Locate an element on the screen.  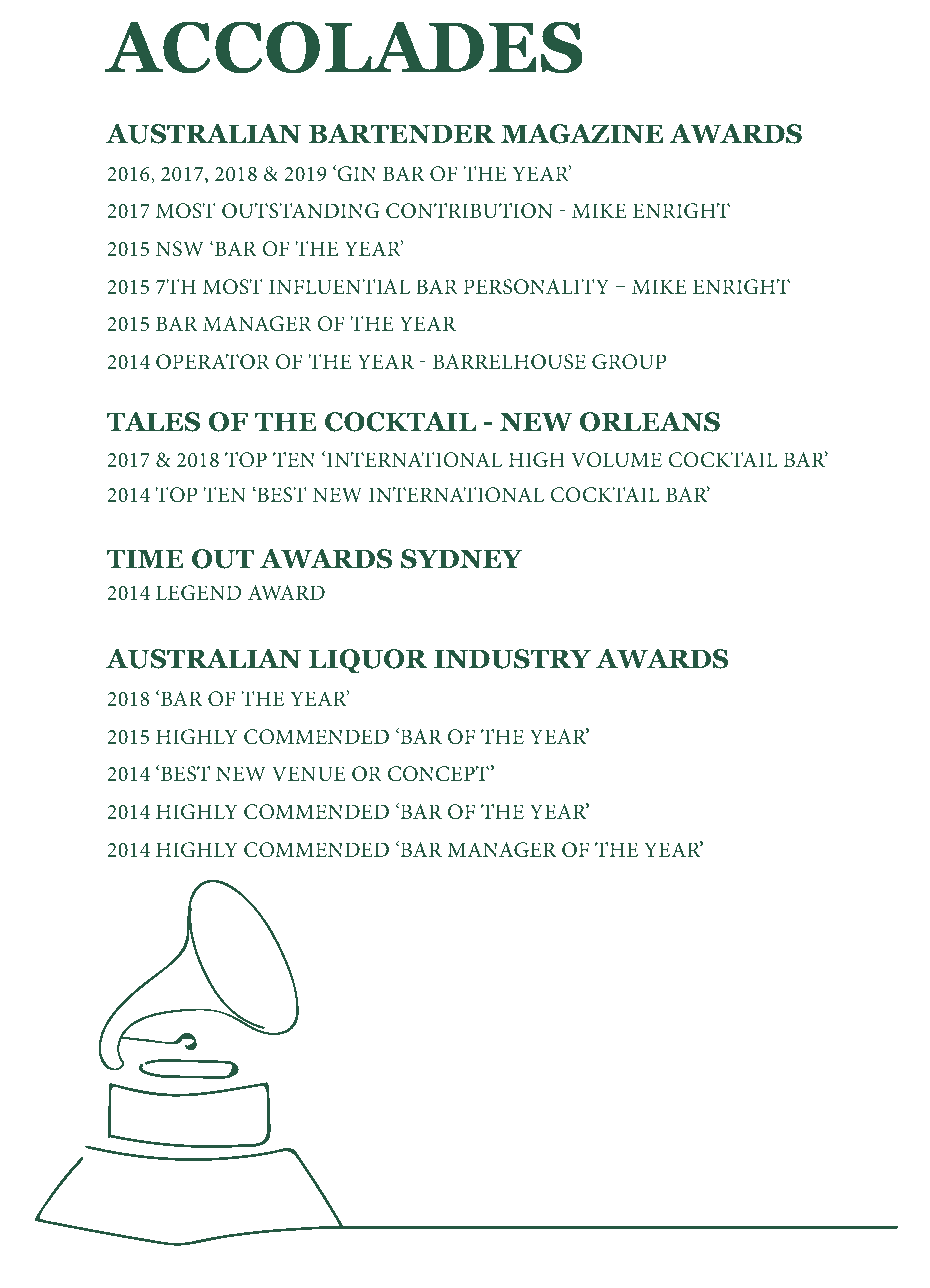
TALES is located at coordinates (153, 422).
